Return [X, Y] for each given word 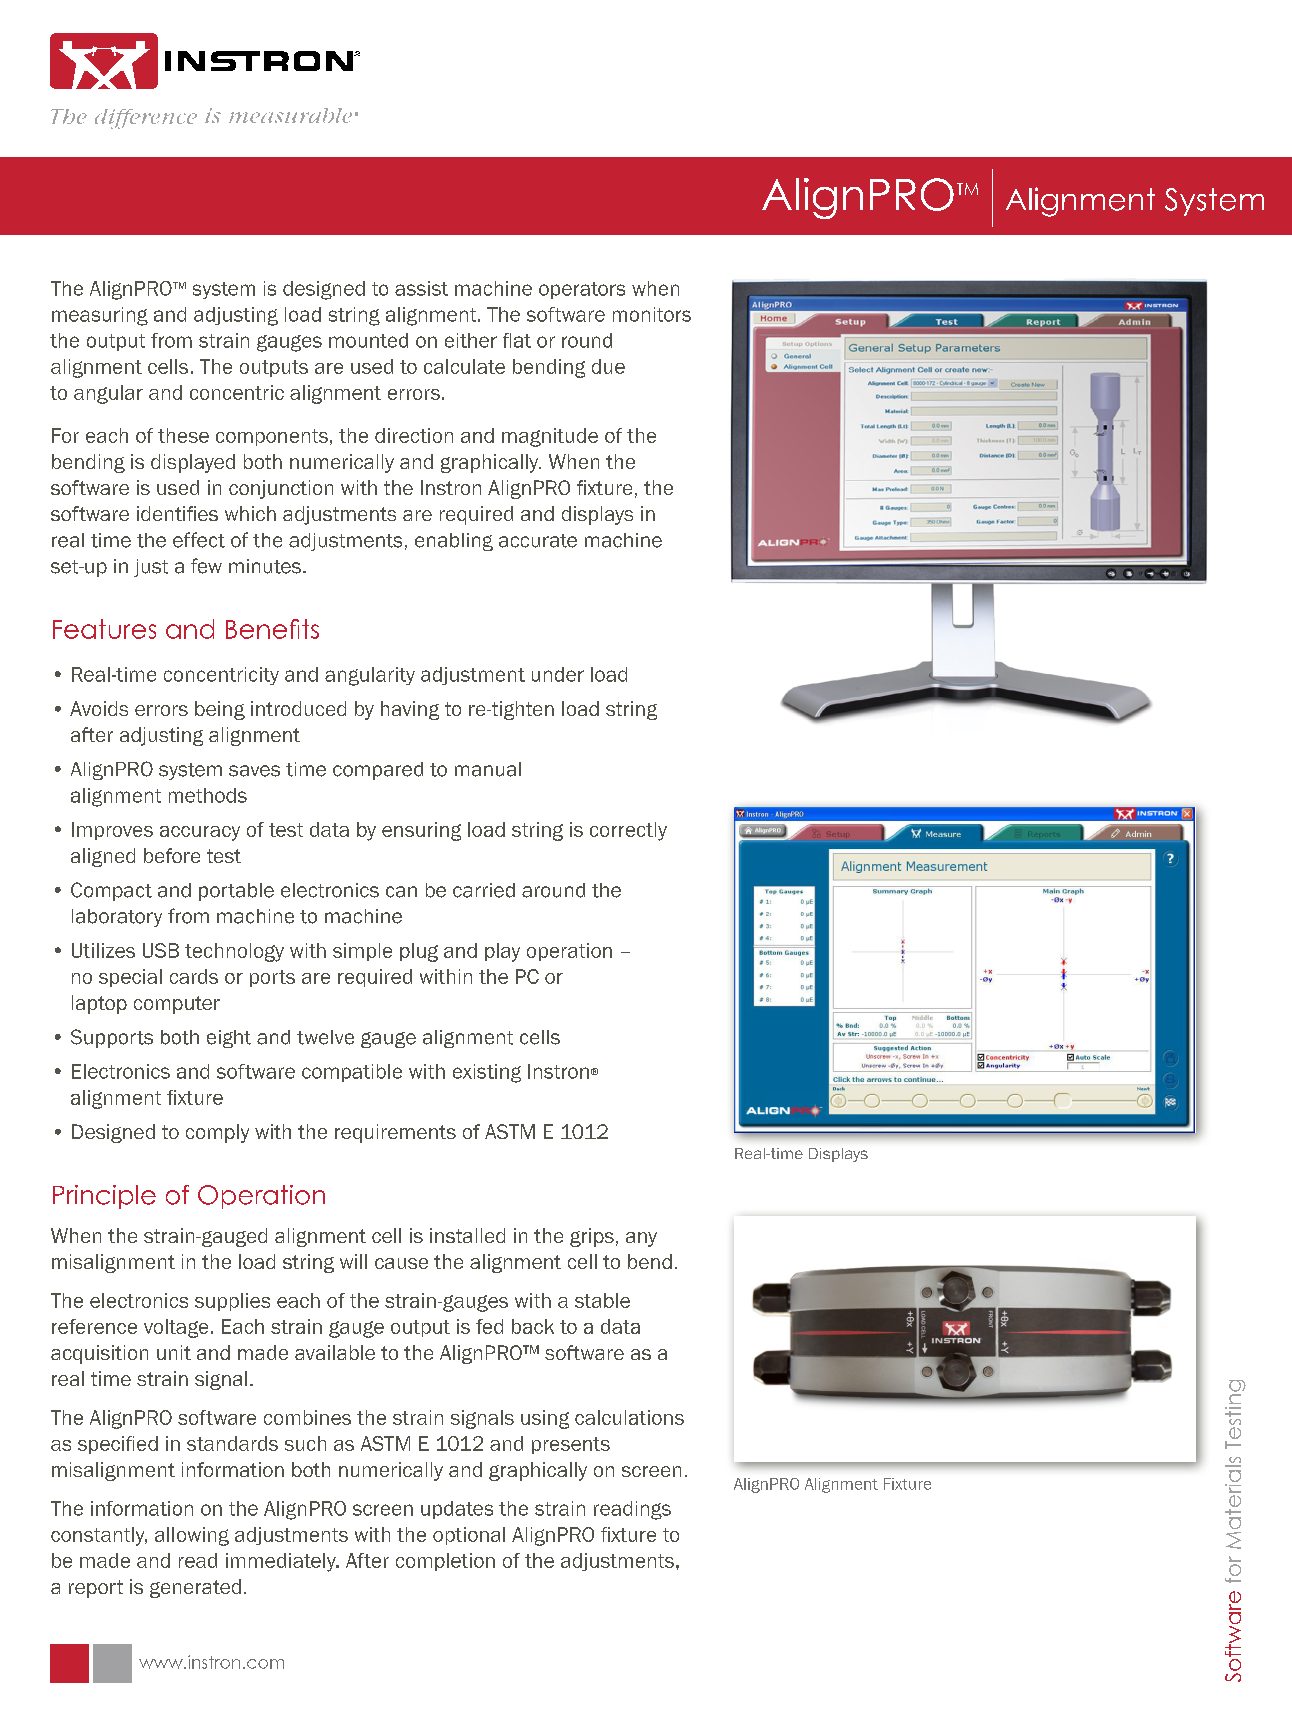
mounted [368, 340]
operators [582, 290]
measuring [100, 316]
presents [571, 1445]
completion [445, 1562]
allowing [192, 1536]
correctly [628, 831]
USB [161, 950]
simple [362, 952]
